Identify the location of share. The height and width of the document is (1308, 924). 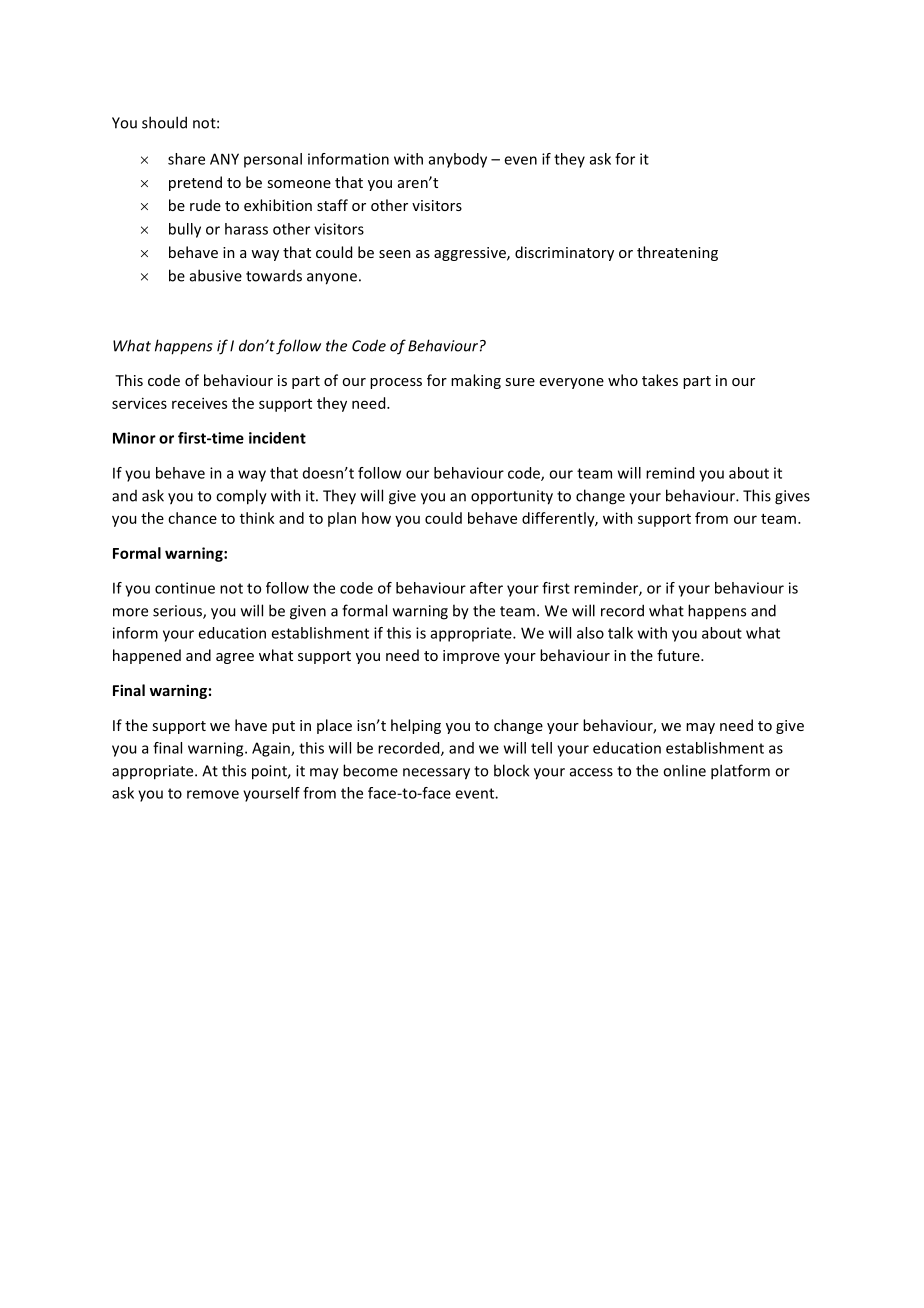
(186, 159).
